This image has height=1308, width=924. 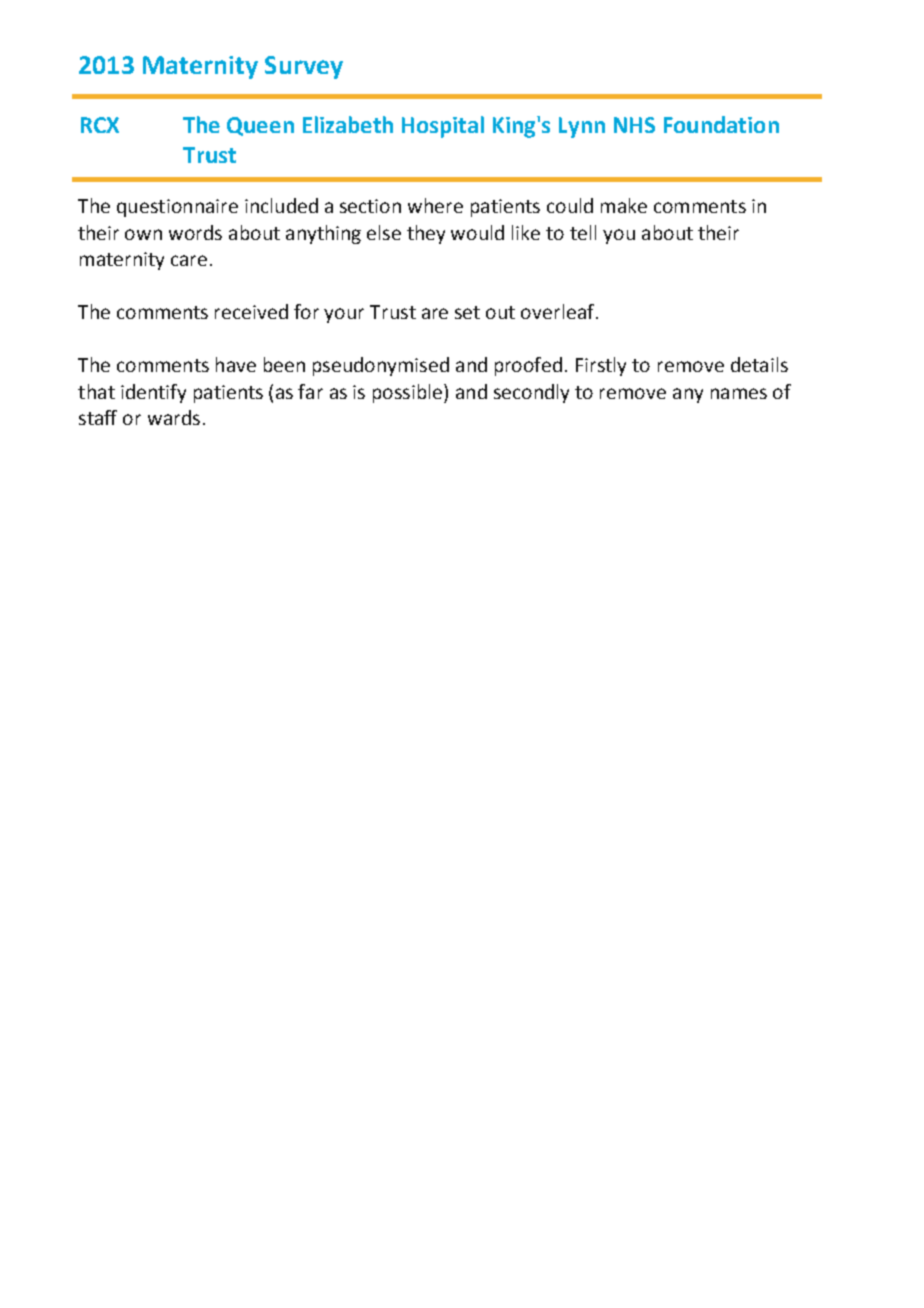 I want to click on set, so click(x=467, y=312).
